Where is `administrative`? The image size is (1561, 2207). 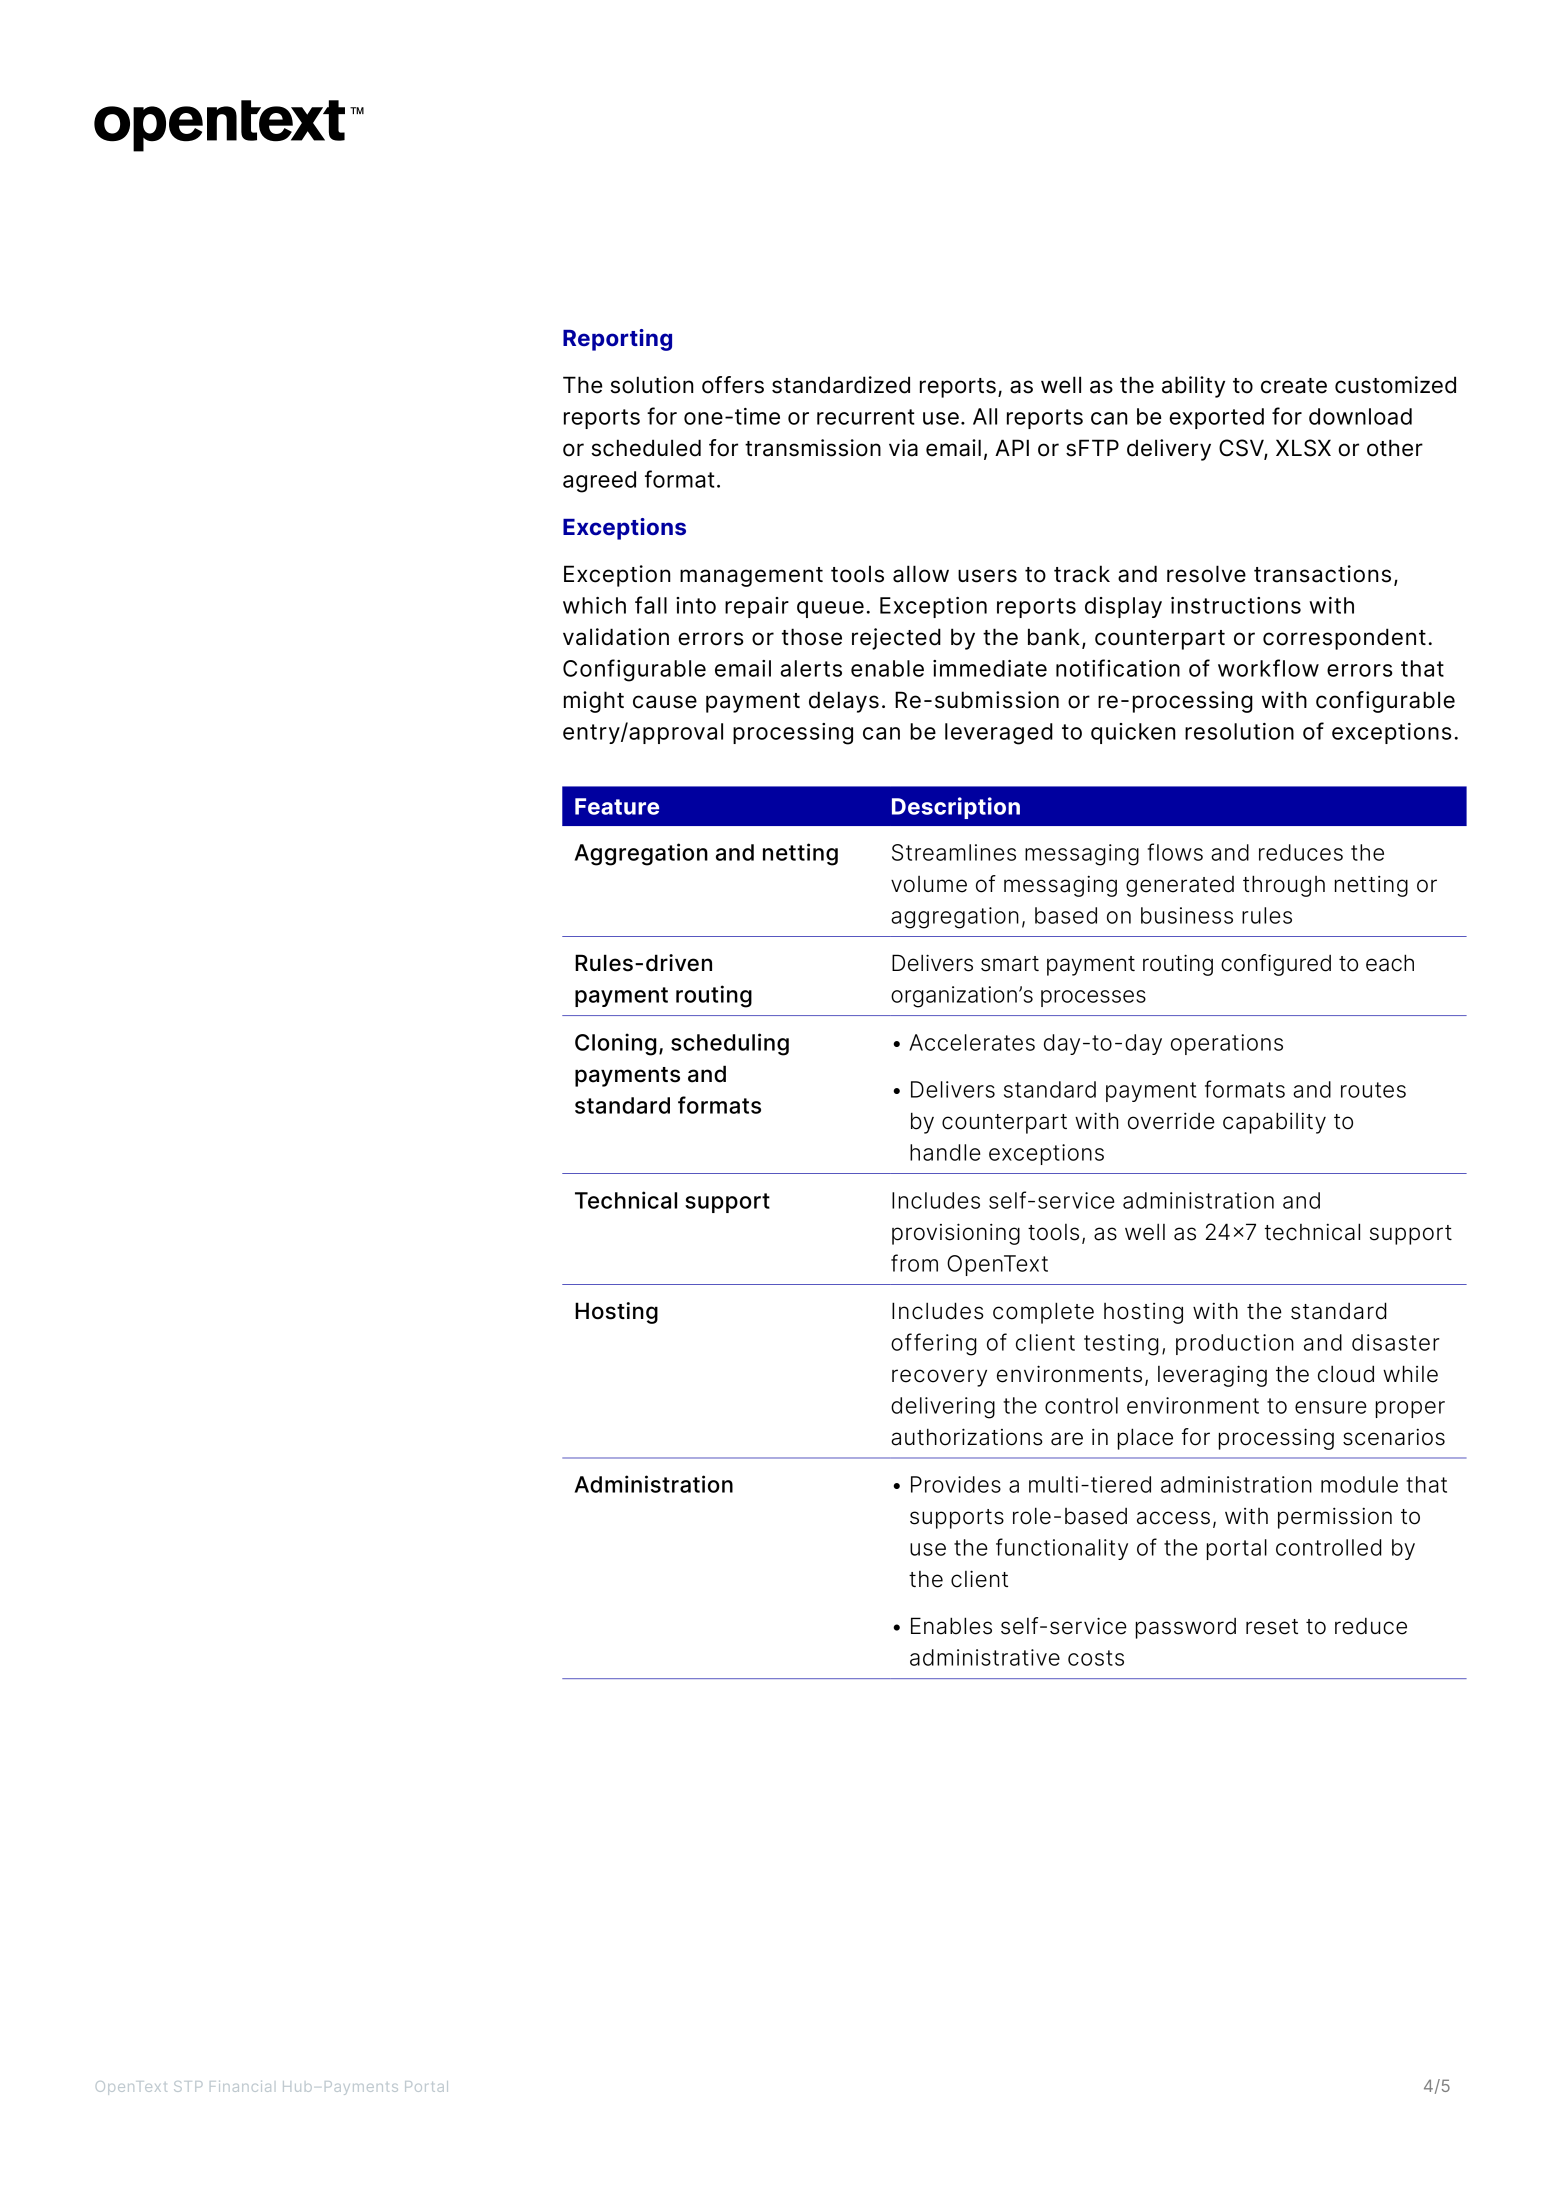 administrative is located at coordinates (985, 1657).
